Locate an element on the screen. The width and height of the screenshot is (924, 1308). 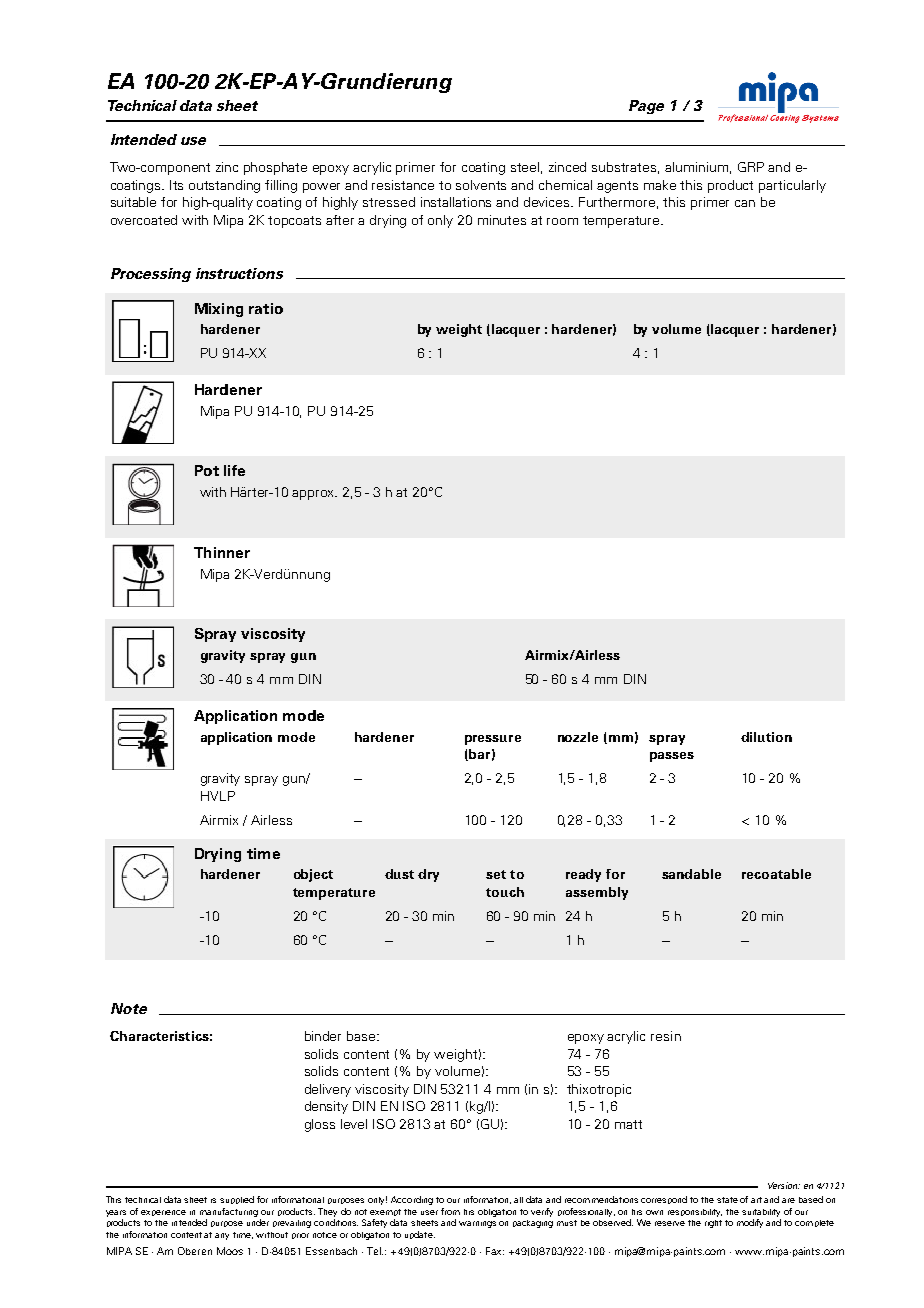
manufacturing is located at coordinates (229, 1212).
